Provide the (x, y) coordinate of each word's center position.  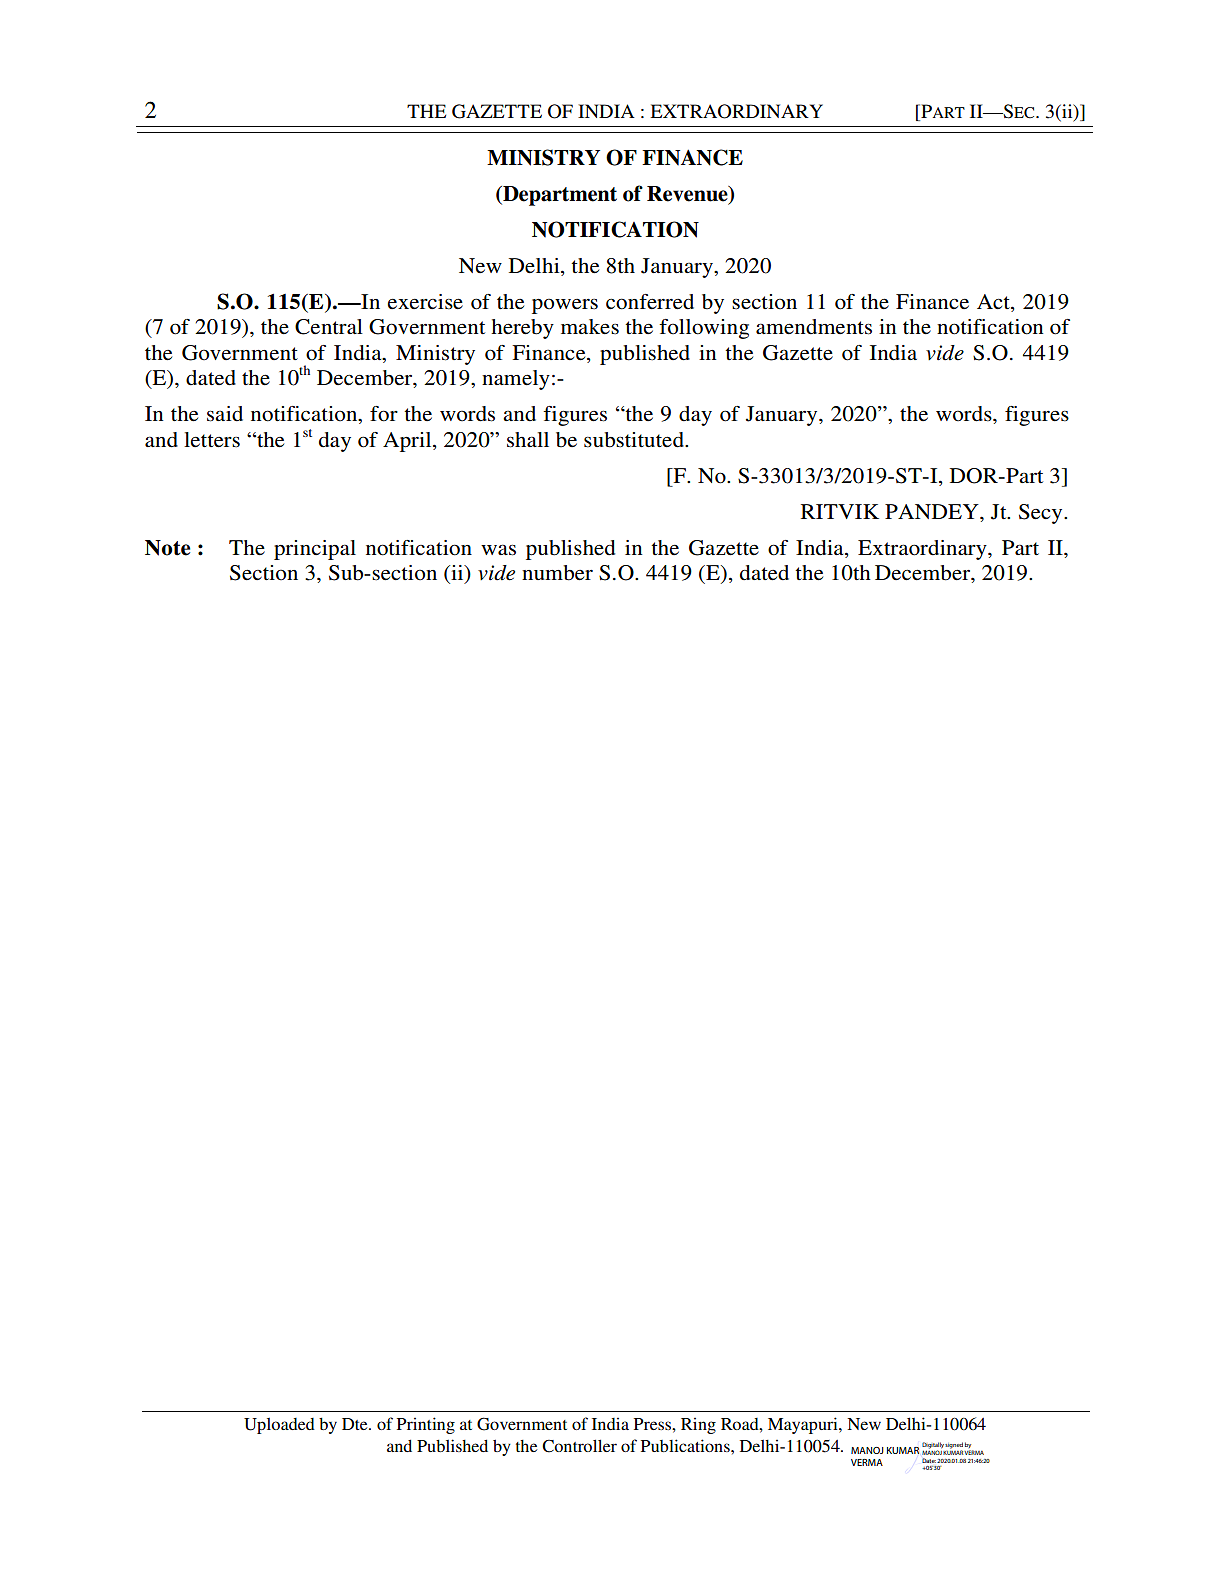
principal (315, 550)
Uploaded (279, 1426)
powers (565, 306)
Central (329, 327)
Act (994, 303)
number (557, 573)
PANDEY (933, 511)
